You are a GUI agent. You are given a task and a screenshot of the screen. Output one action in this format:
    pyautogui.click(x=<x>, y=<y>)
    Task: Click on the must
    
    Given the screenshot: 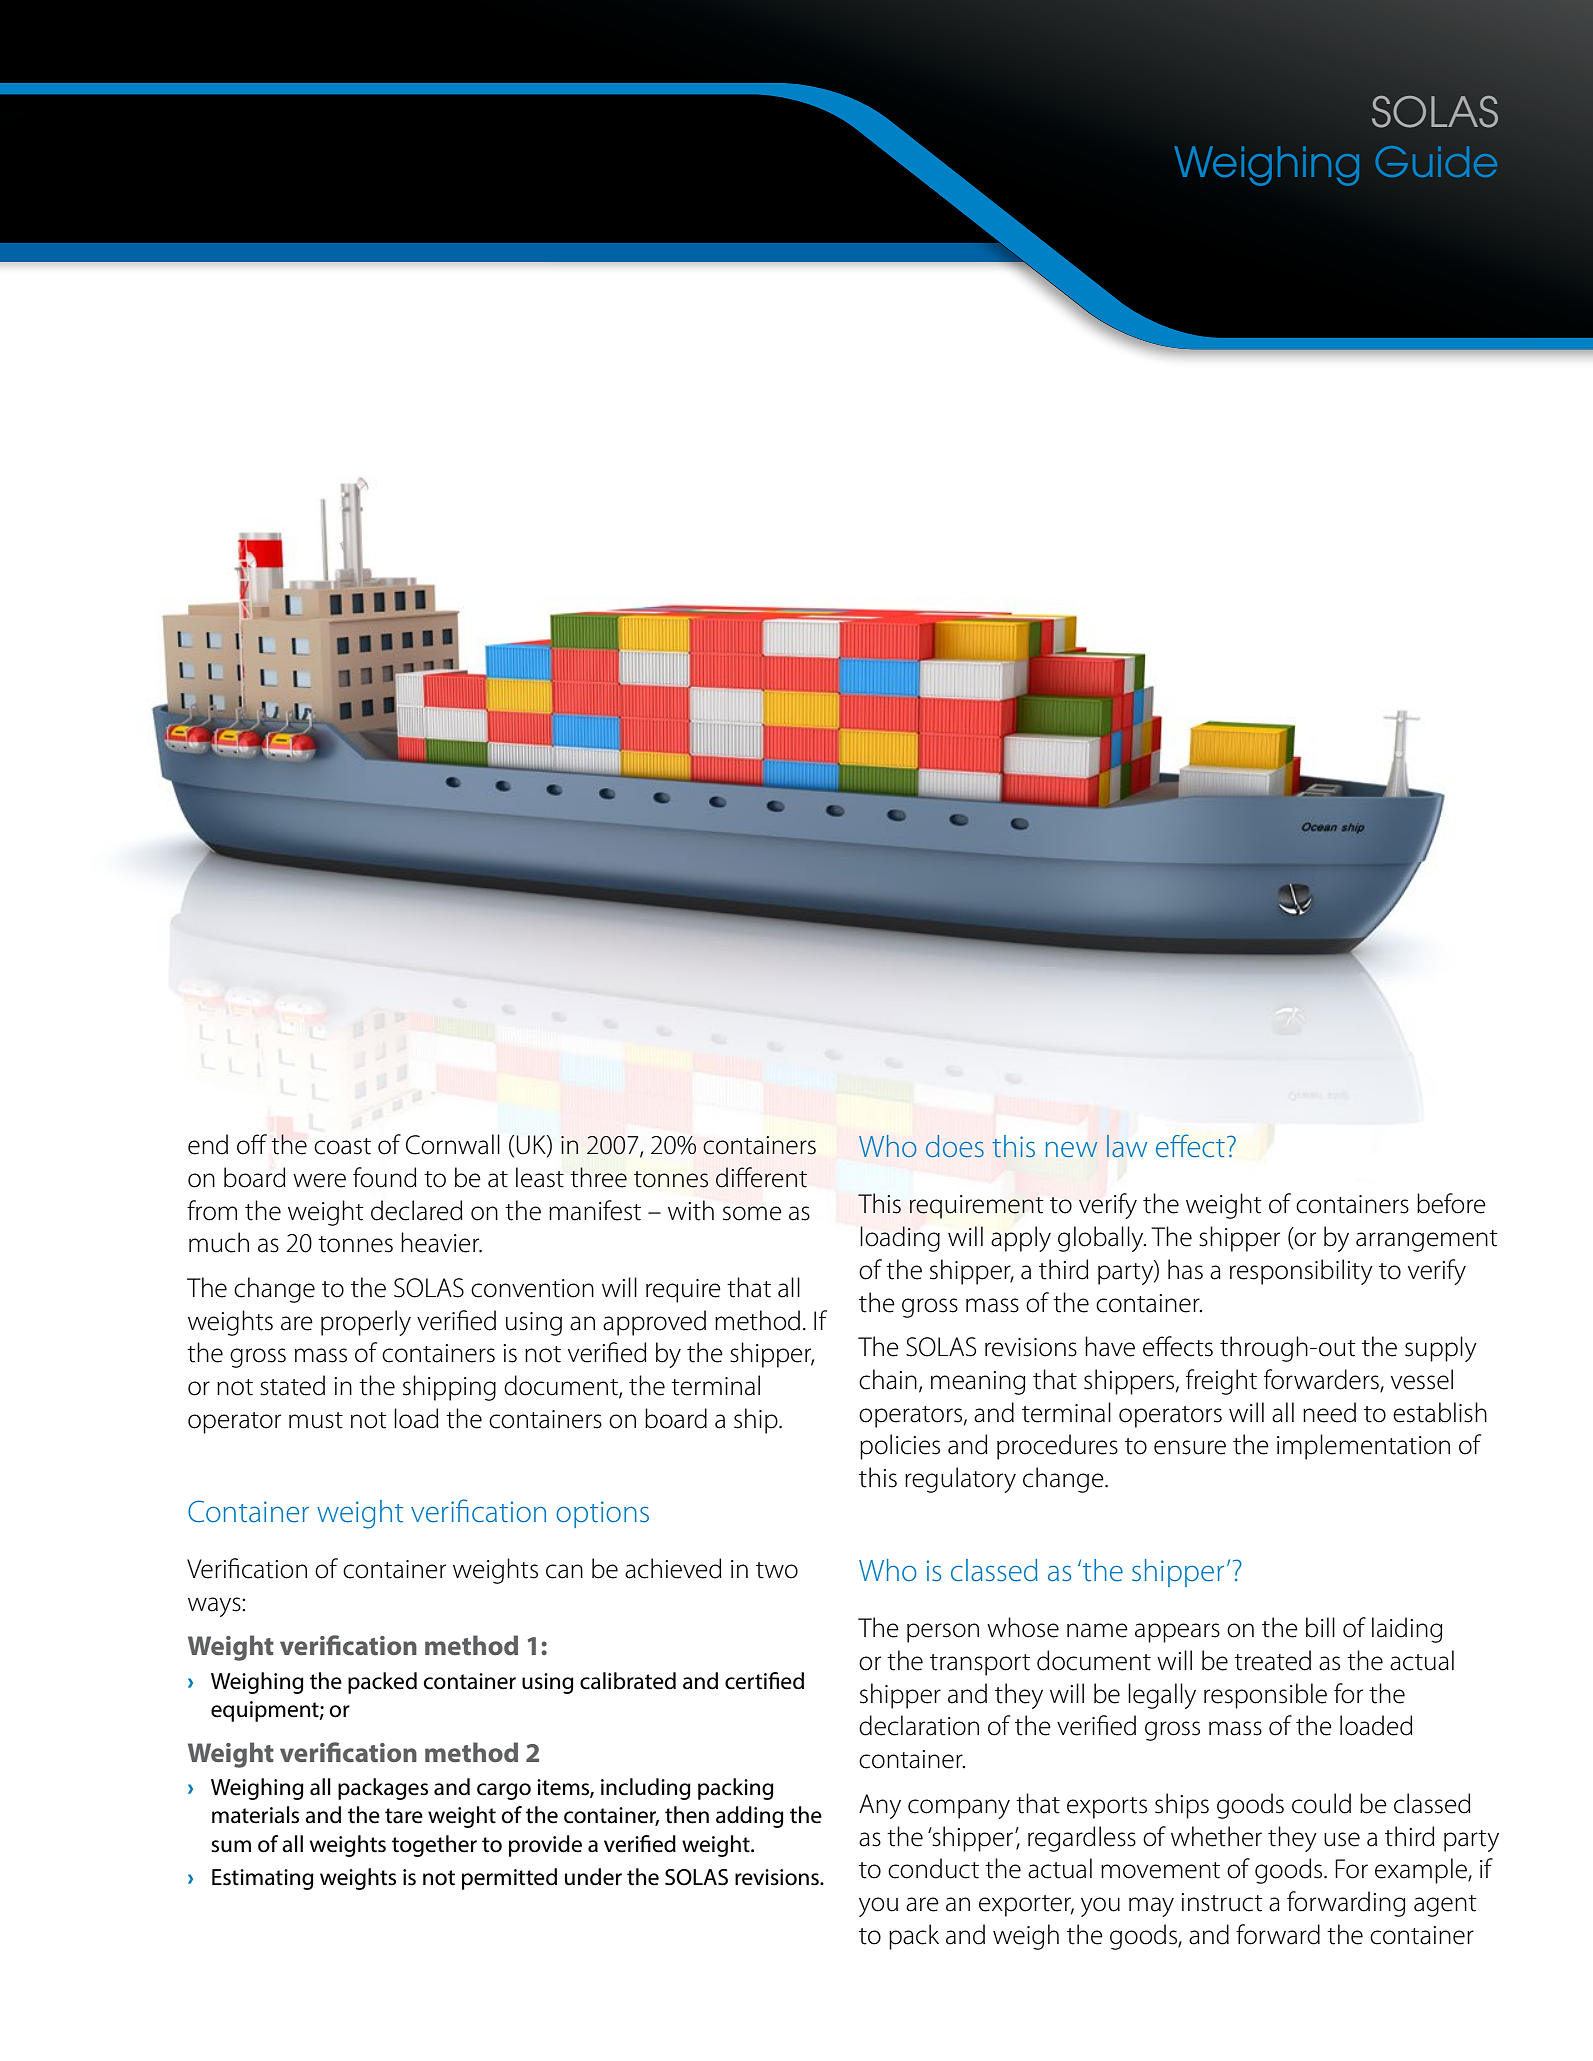 What is the action you would take?
    pyautogui.click(x=316, y=1420)
